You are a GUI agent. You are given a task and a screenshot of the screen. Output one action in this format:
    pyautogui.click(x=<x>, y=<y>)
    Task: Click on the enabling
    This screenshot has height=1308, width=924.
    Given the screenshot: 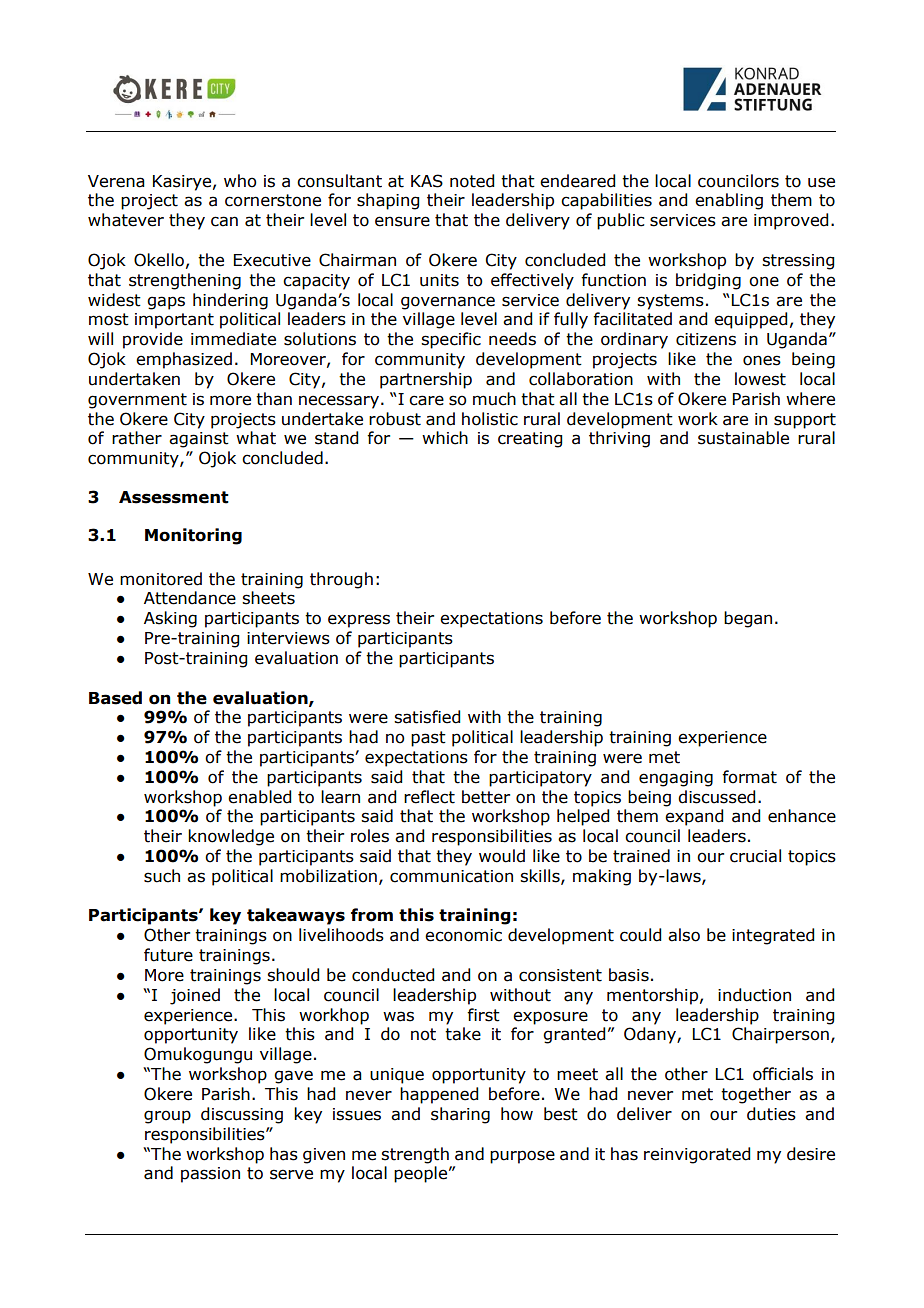 What is the action you would take?
    pyautogui.click(x=729, y=201)
